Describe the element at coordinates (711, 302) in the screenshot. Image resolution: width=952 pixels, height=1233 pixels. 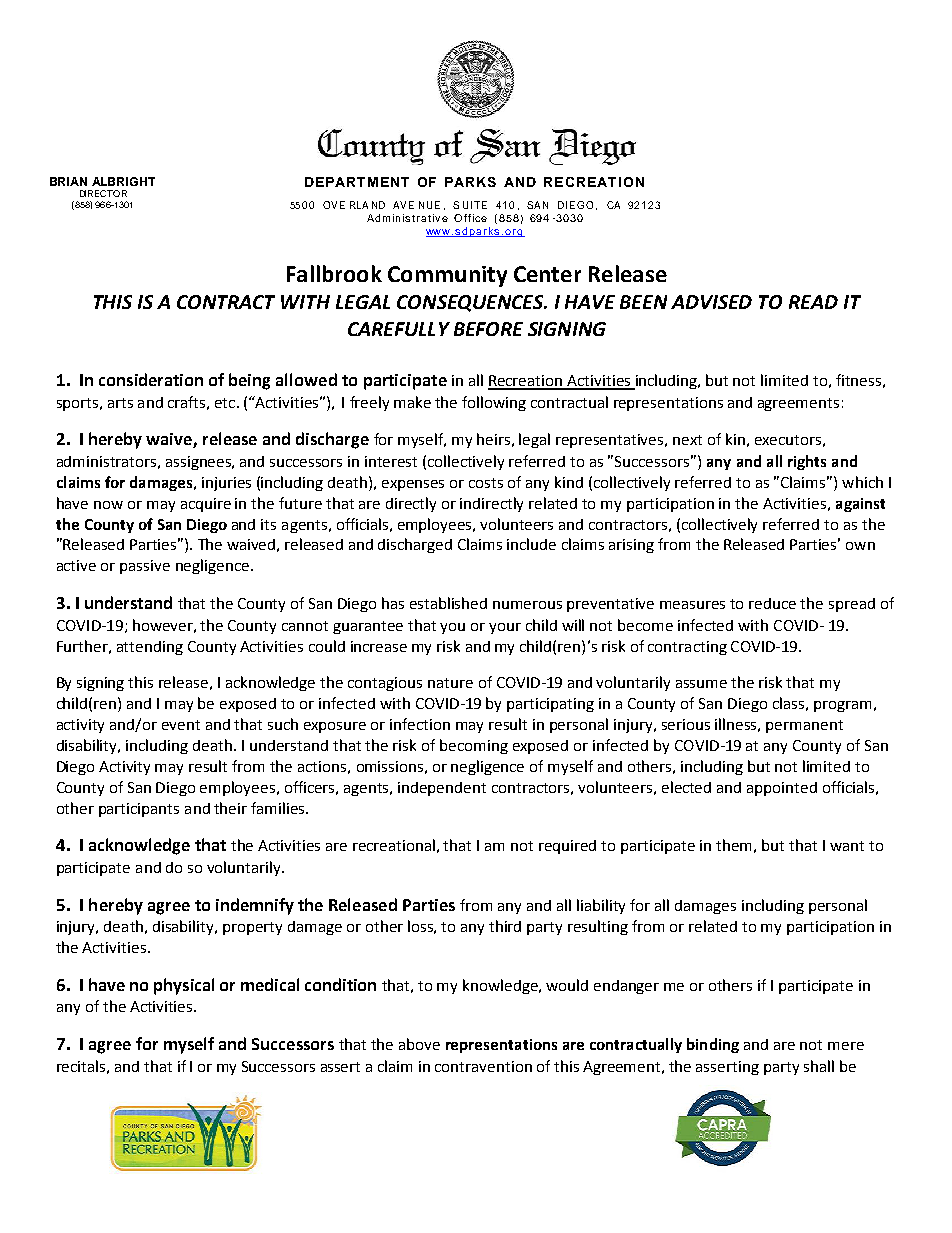
I see `ADVISED` at that location.
